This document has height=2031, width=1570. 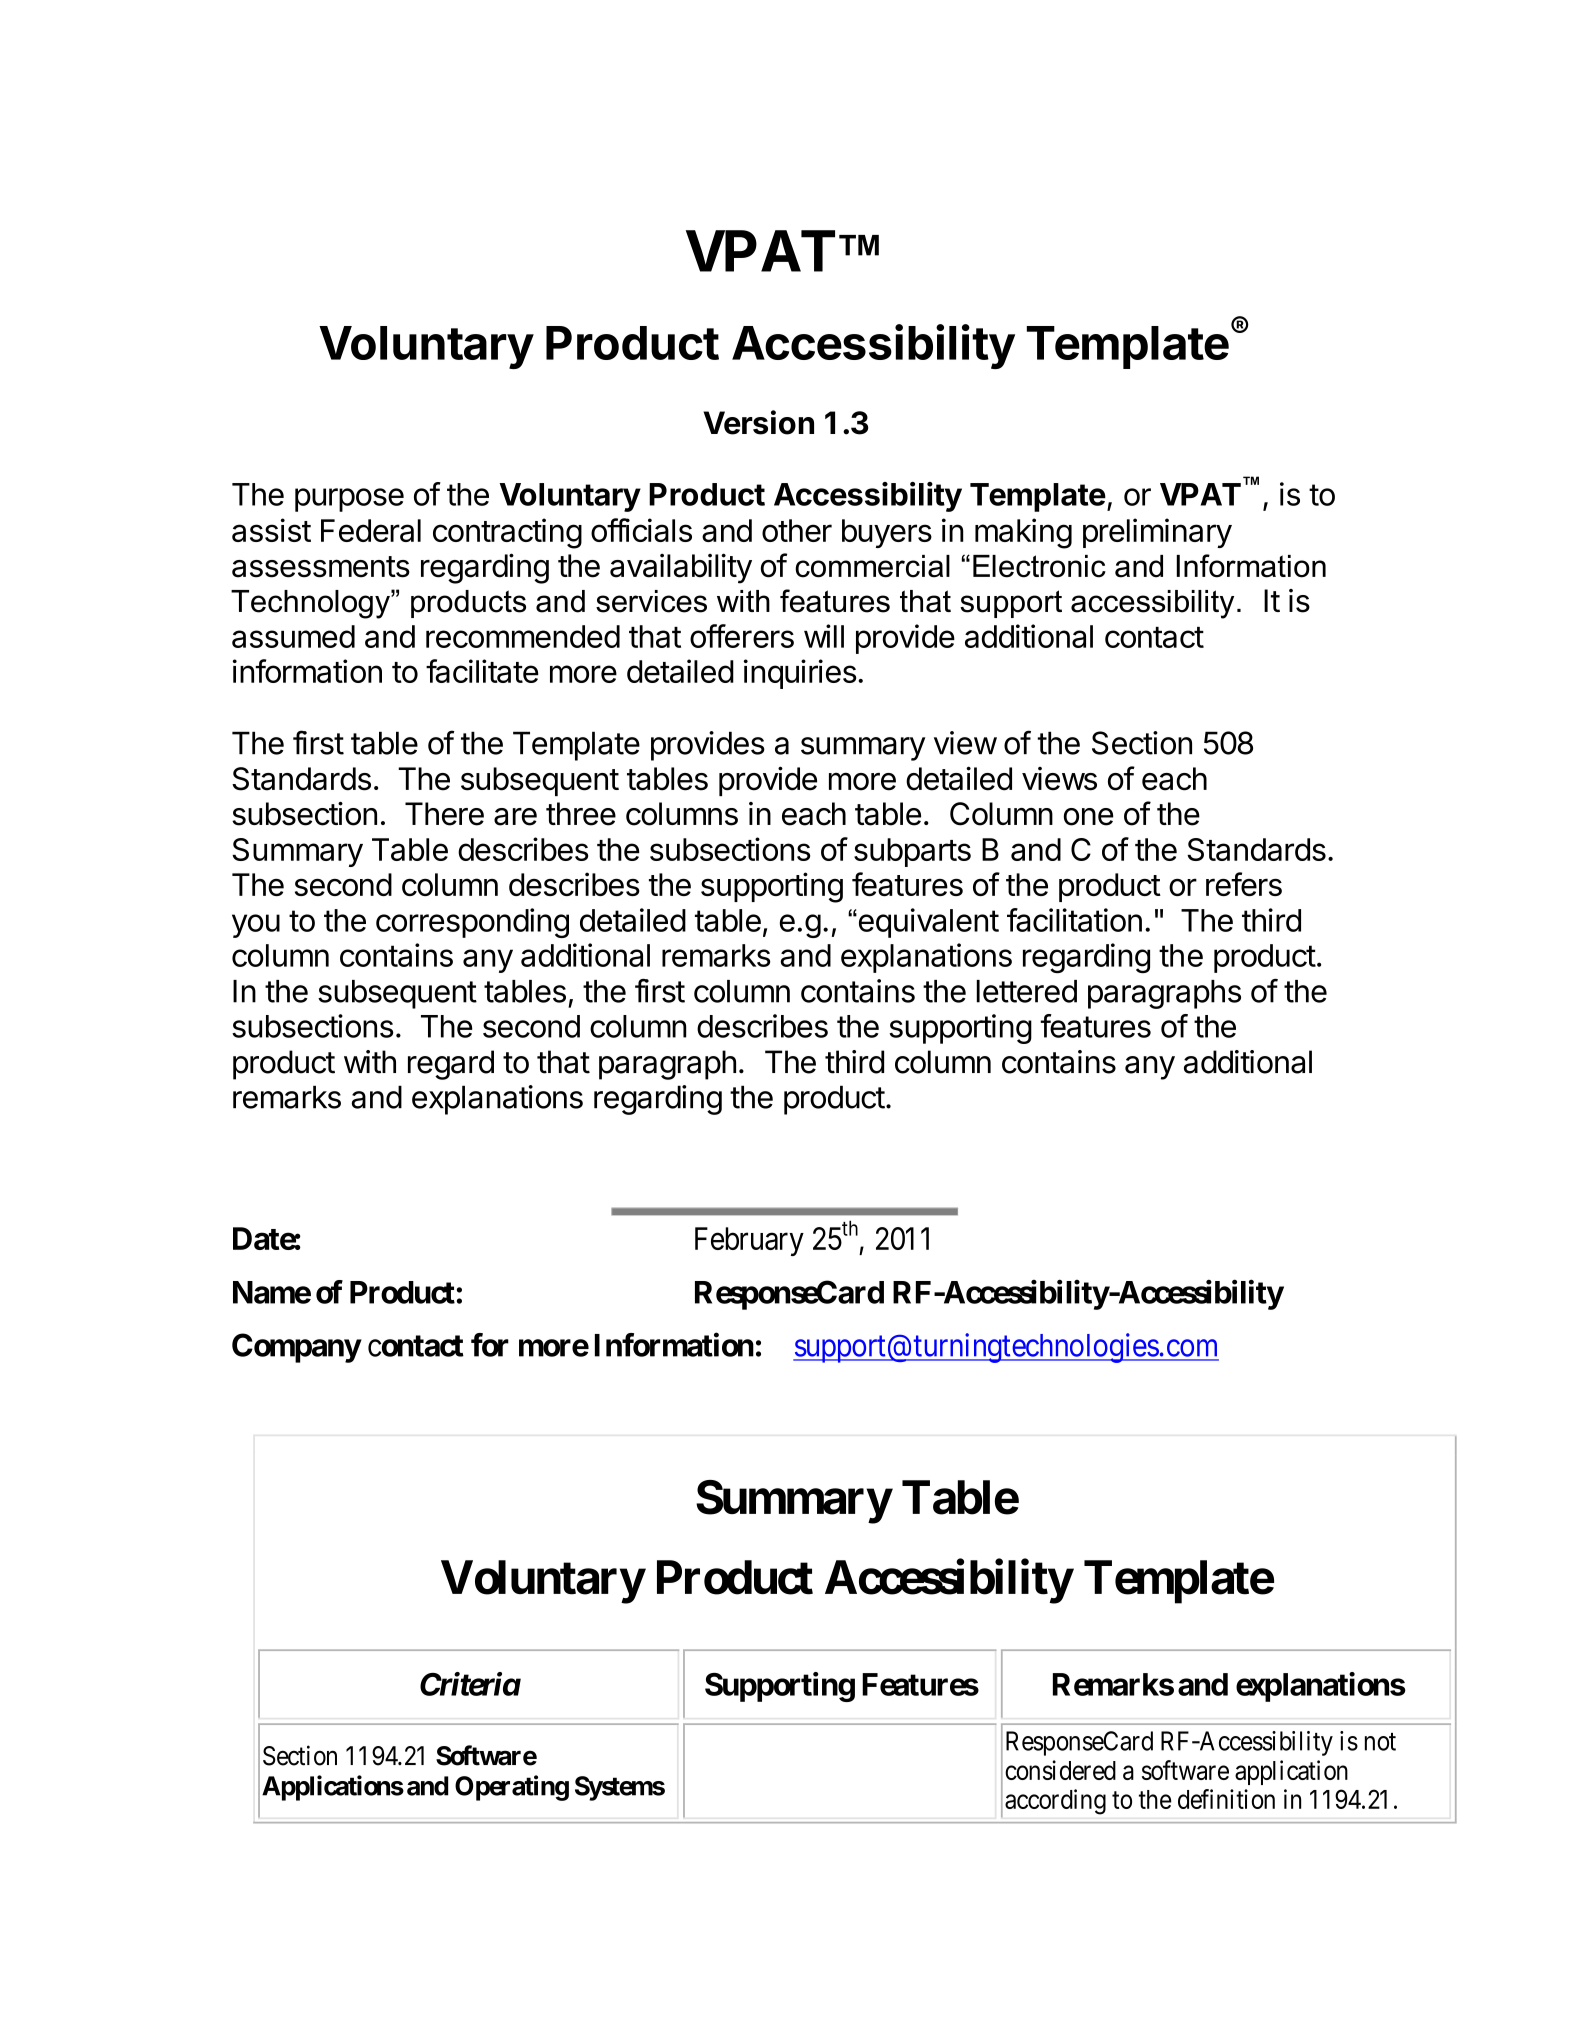 I want to click on February, so click(x=749, y=1241).
